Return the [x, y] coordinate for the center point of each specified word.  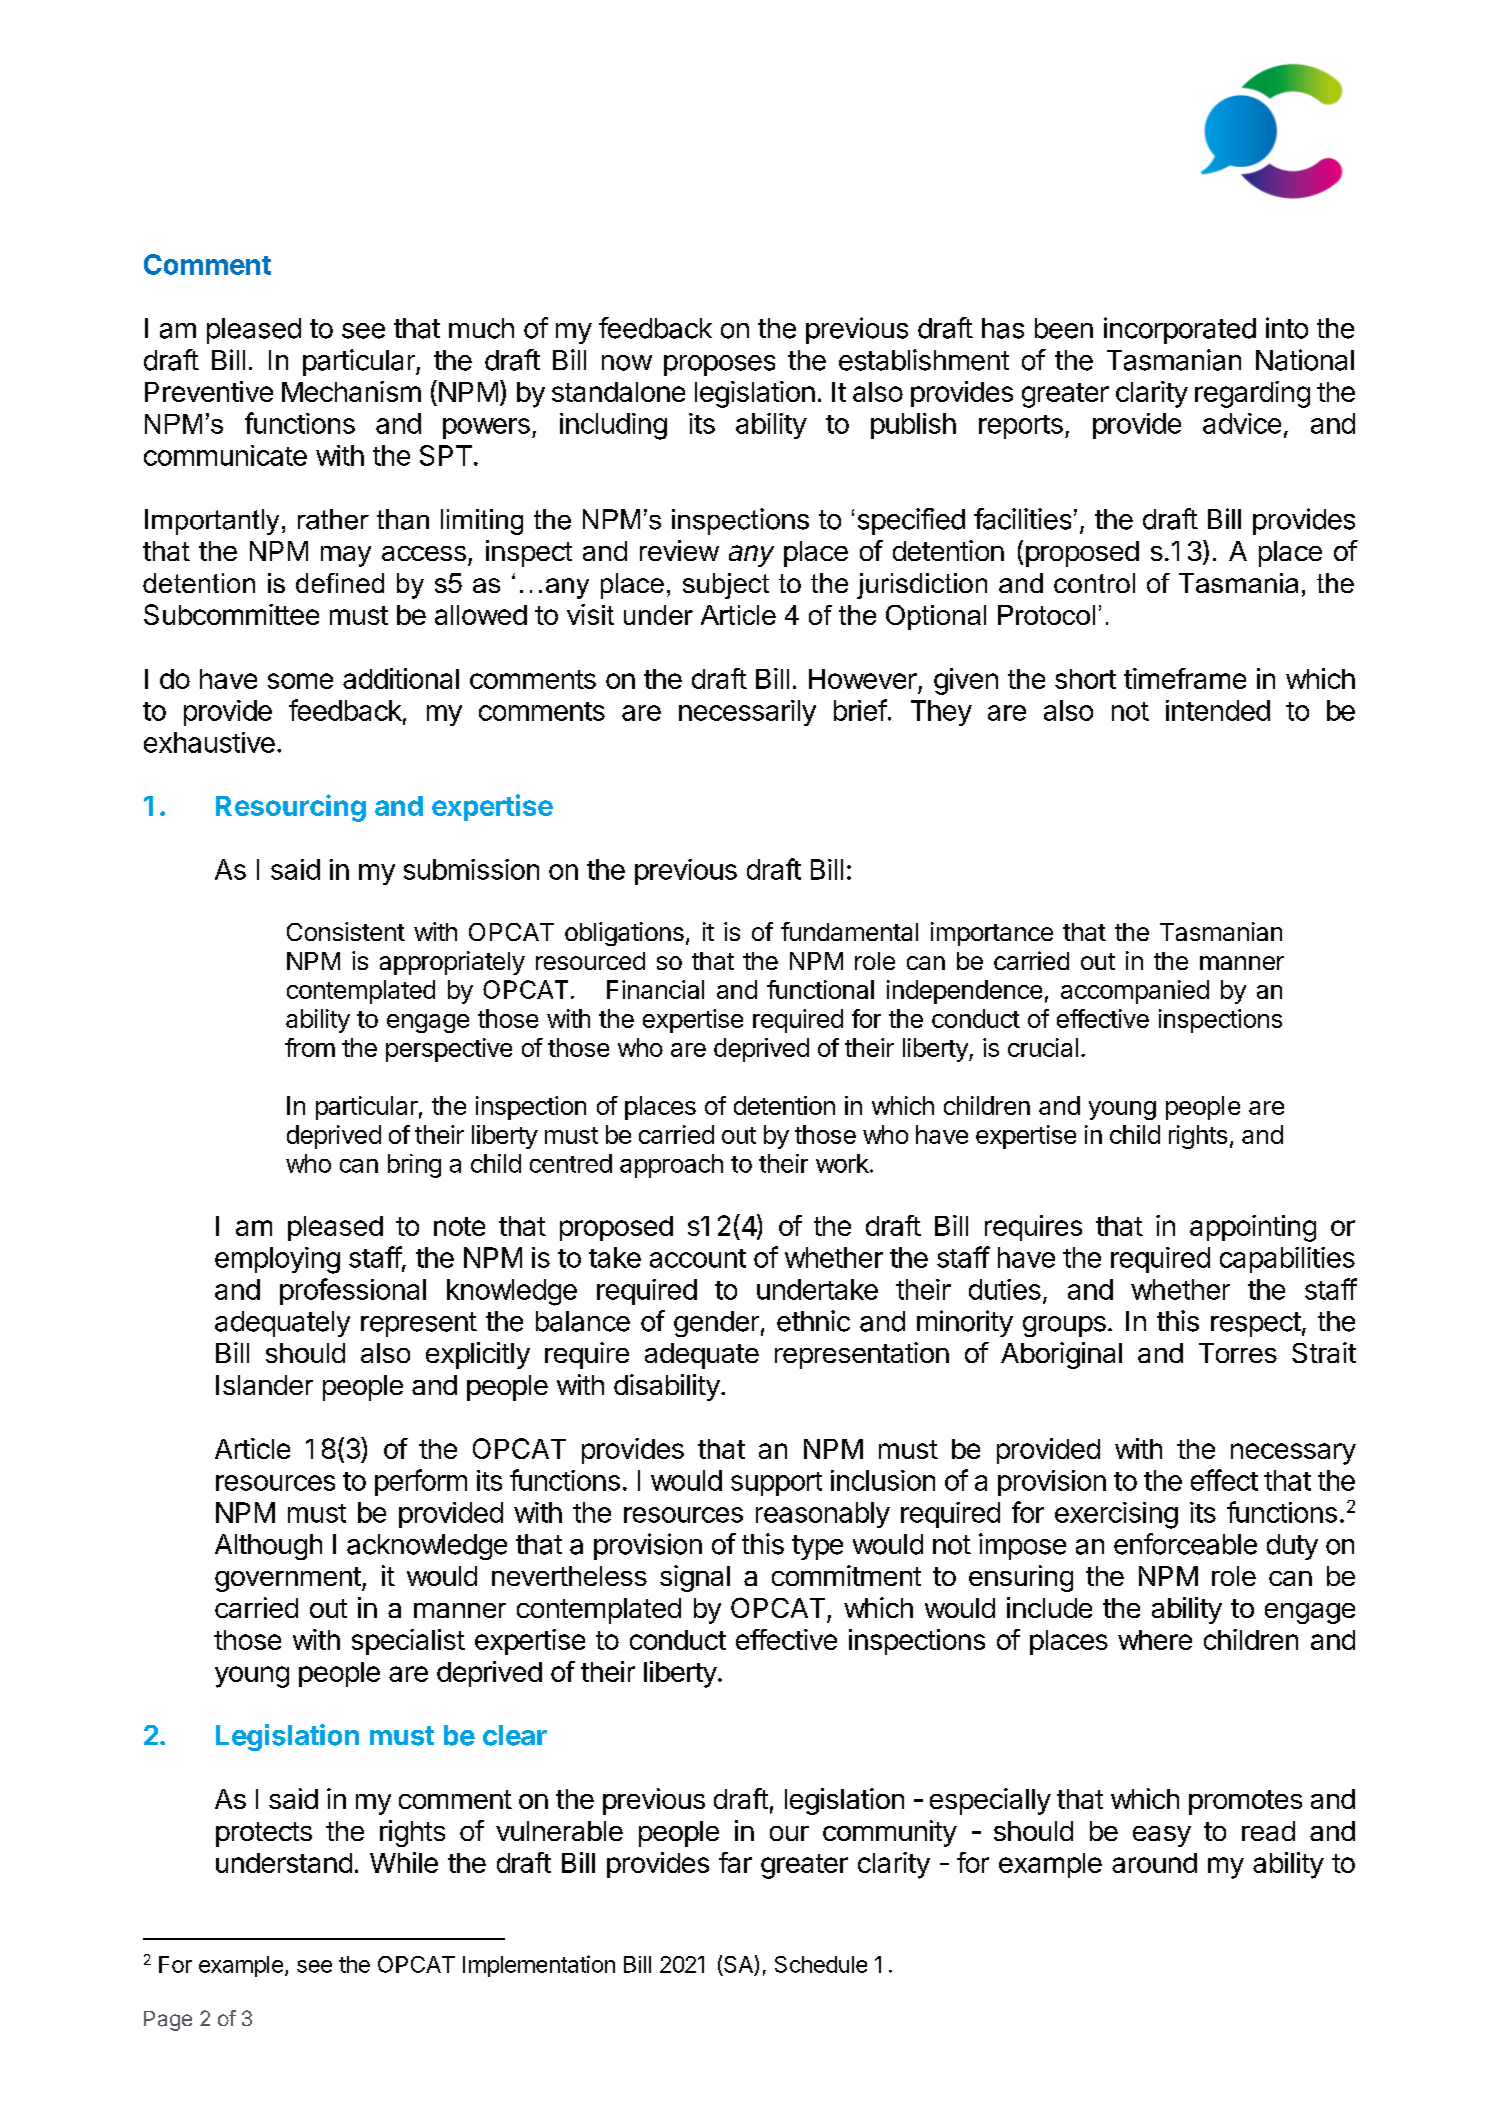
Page [168, 2021]
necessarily [747, 713]
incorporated [1180, 330]
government [288, 1579]
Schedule [821, 1964]
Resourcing [291, 808]
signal [695, 1578]
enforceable [1185, 1544]
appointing [1253, 1228]
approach [671, 1166]
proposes [719, 365]
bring [414, 1166]
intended [1218, 710]
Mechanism [351, 391]
